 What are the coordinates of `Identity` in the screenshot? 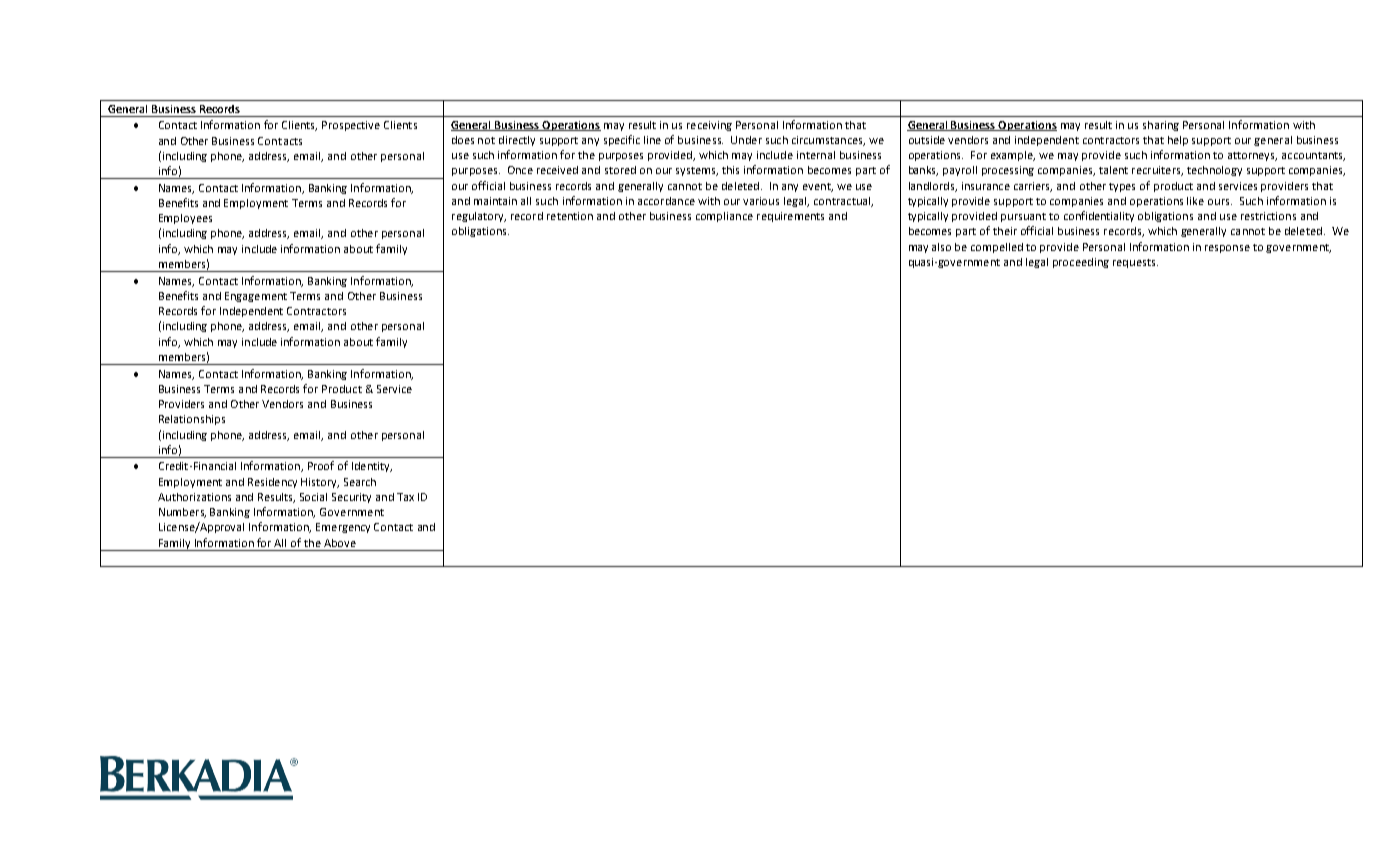 It's located at (372, 467).
